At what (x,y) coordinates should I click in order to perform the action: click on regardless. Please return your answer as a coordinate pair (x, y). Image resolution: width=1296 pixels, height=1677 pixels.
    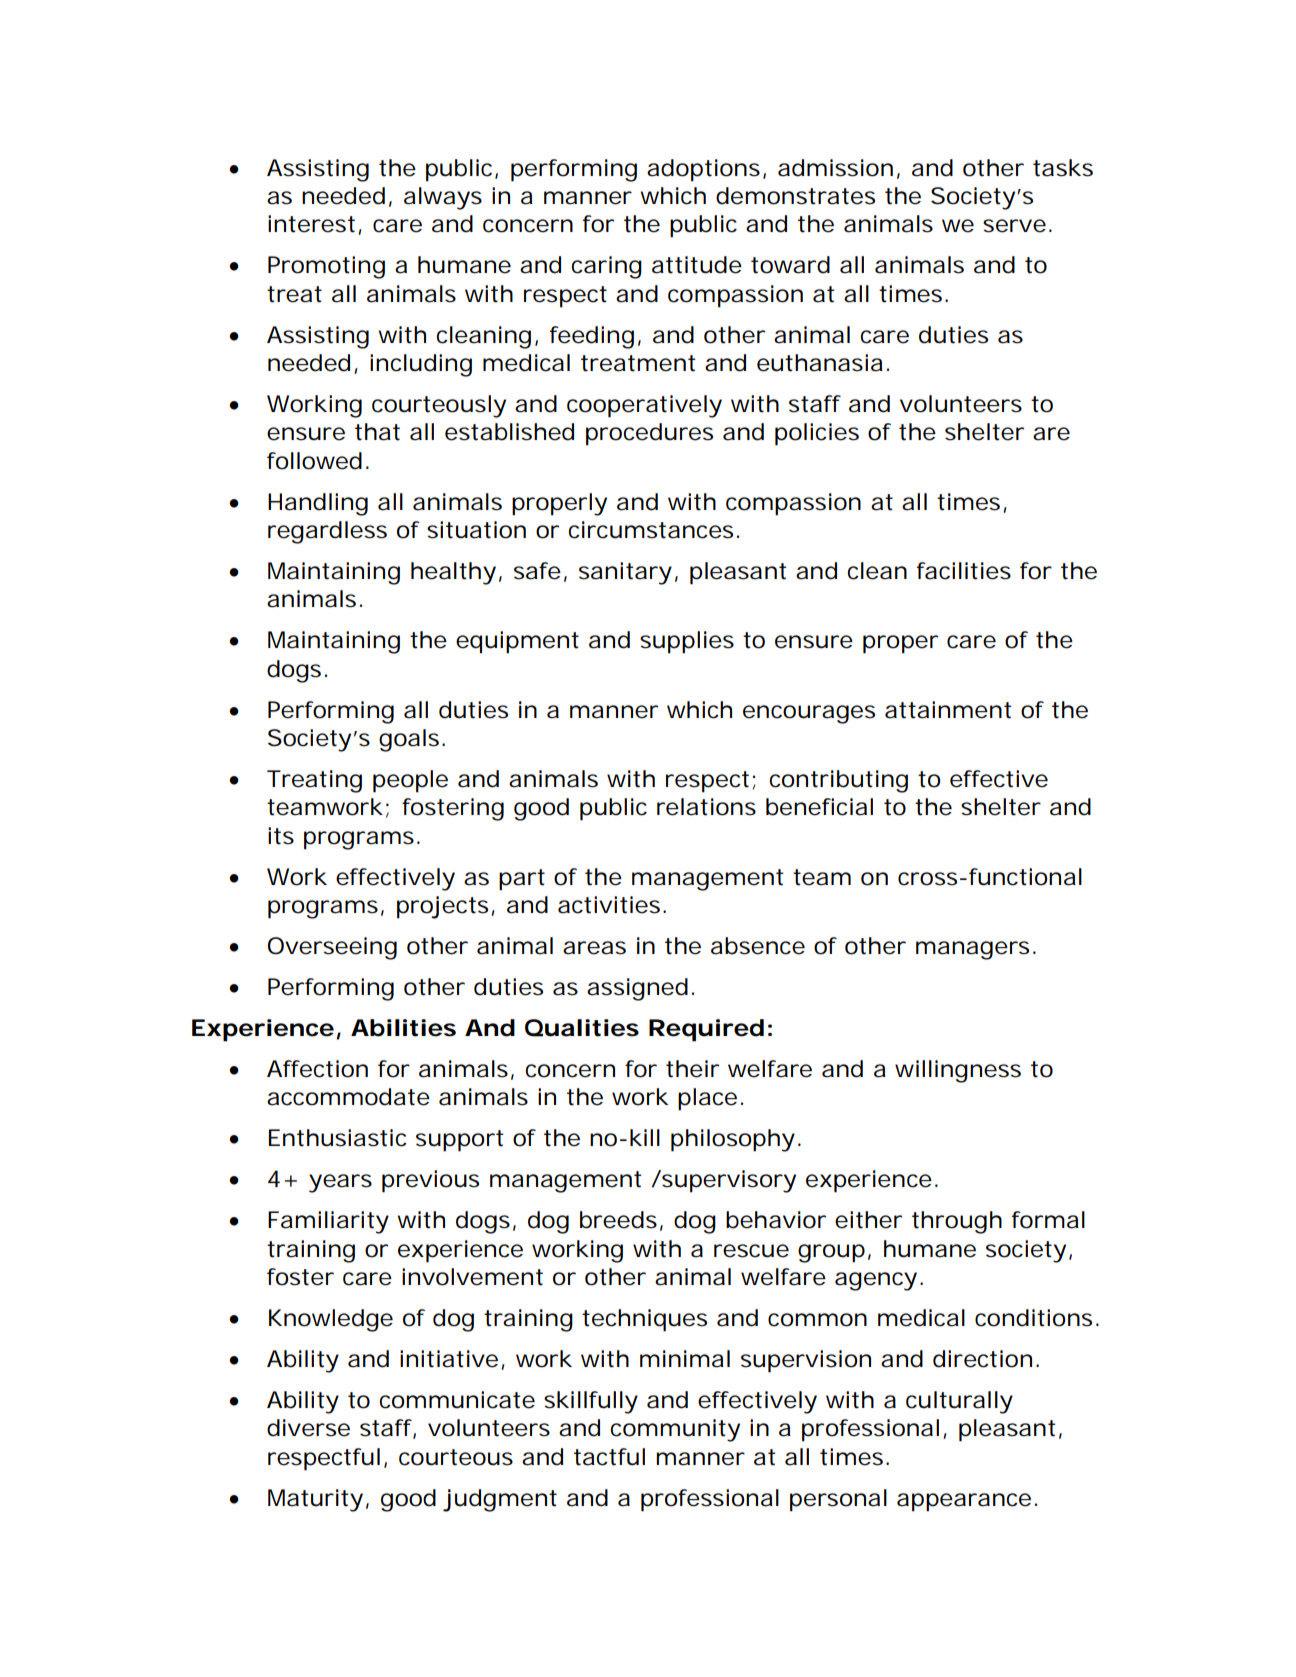
    Looking at the image, I should click on (327, 532).
